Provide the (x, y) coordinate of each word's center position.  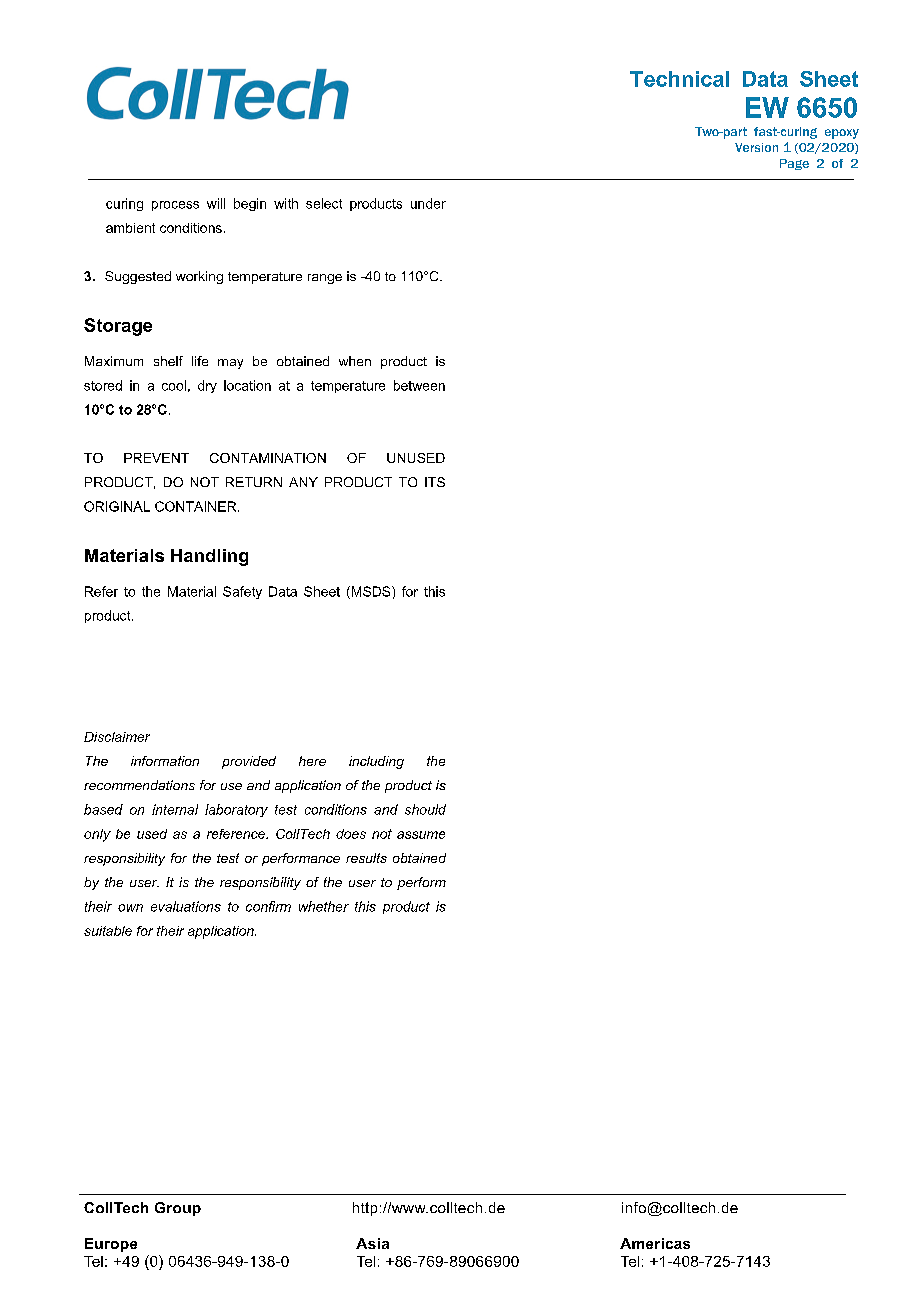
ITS (435, 482)
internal (175, 809)
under (428, 203)
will (216, 203)
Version (756, 147)
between (419, 385)
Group (178, 1209)
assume (421, 835)
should (425, 809)
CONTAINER (197, 506)
